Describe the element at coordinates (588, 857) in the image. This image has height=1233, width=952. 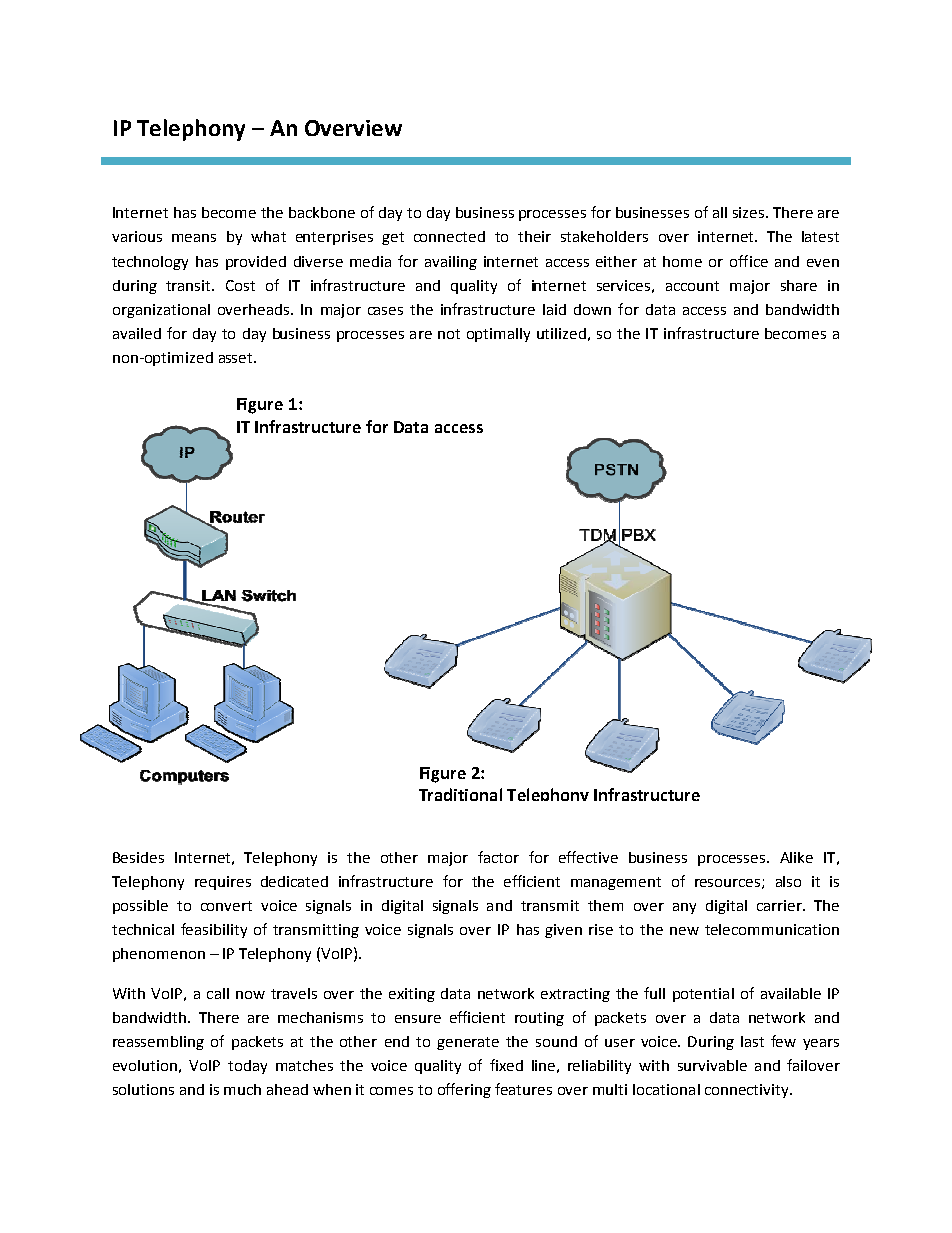
I see `effective` at that location.
